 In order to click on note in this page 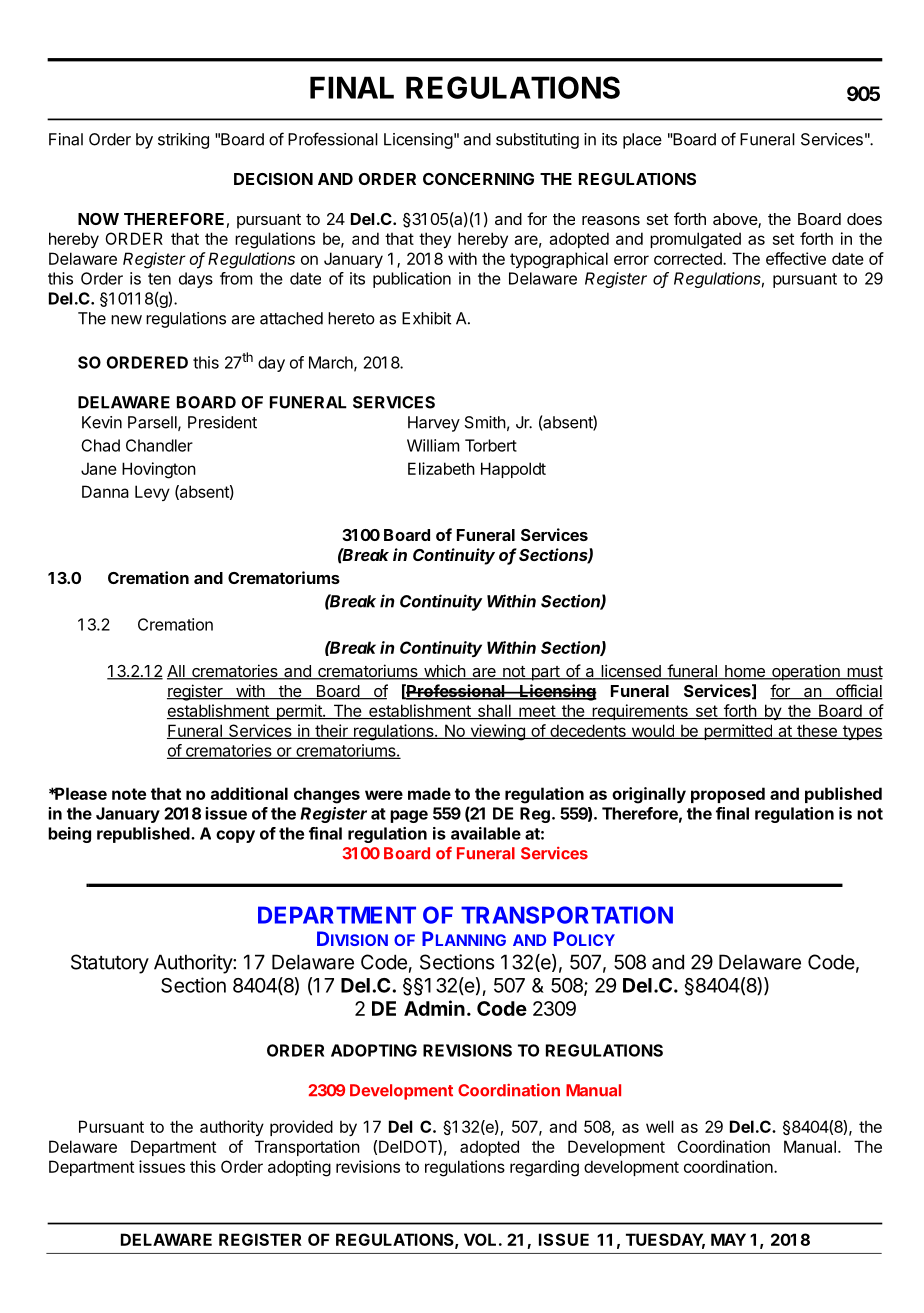, I will do `click(129, 794)`.
